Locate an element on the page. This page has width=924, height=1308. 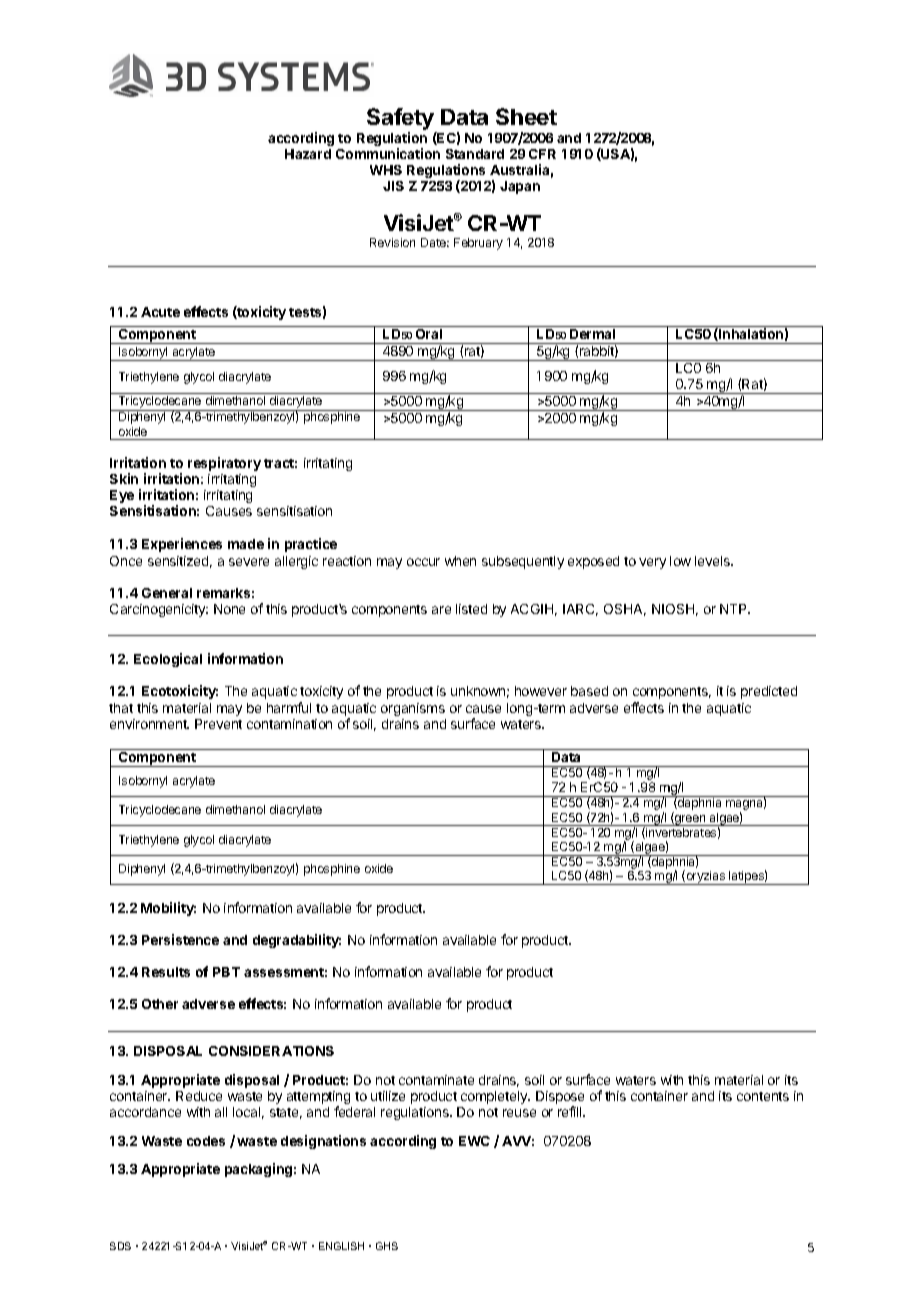
Ecological is located at coordinates (168, 660).
